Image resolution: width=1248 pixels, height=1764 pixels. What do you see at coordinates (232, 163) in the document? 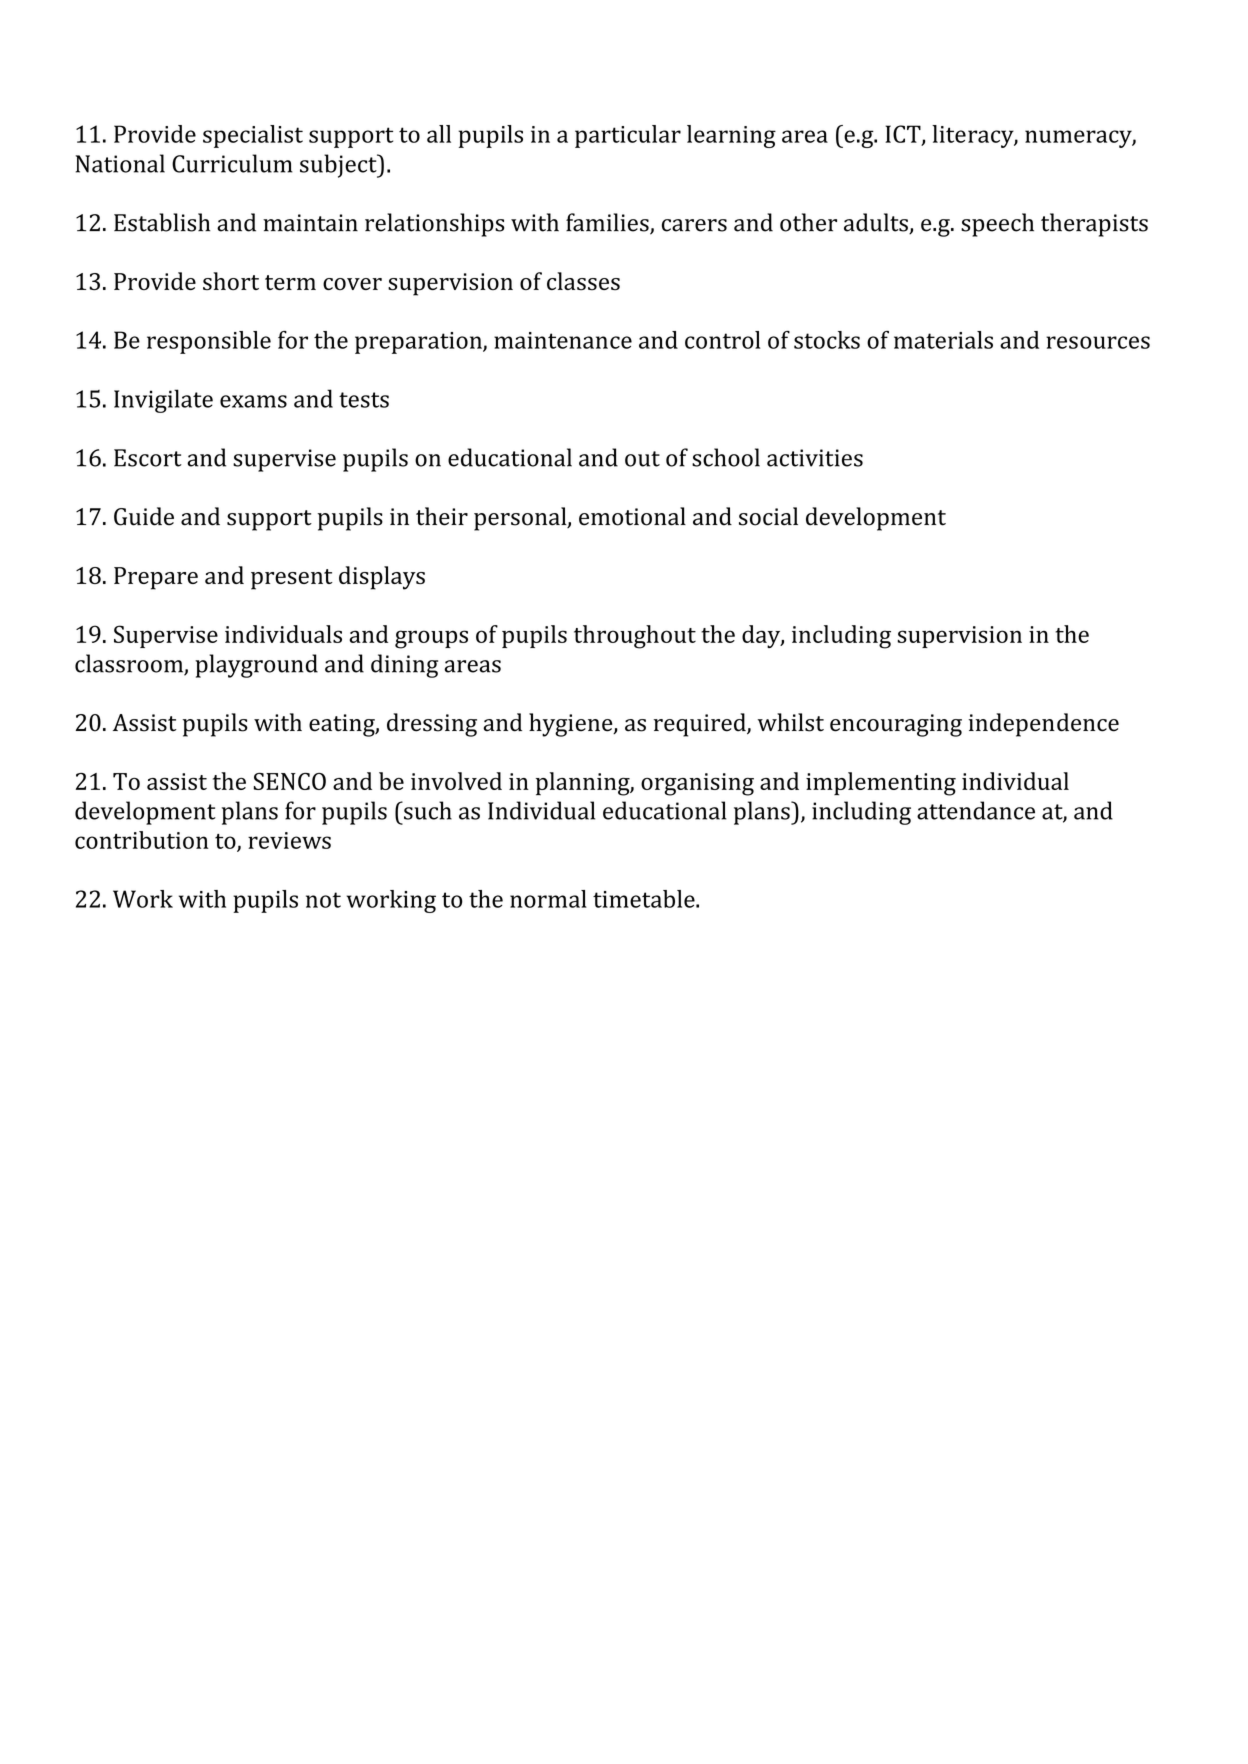
I see `Curriculum` at bounding box center [232, 163].
